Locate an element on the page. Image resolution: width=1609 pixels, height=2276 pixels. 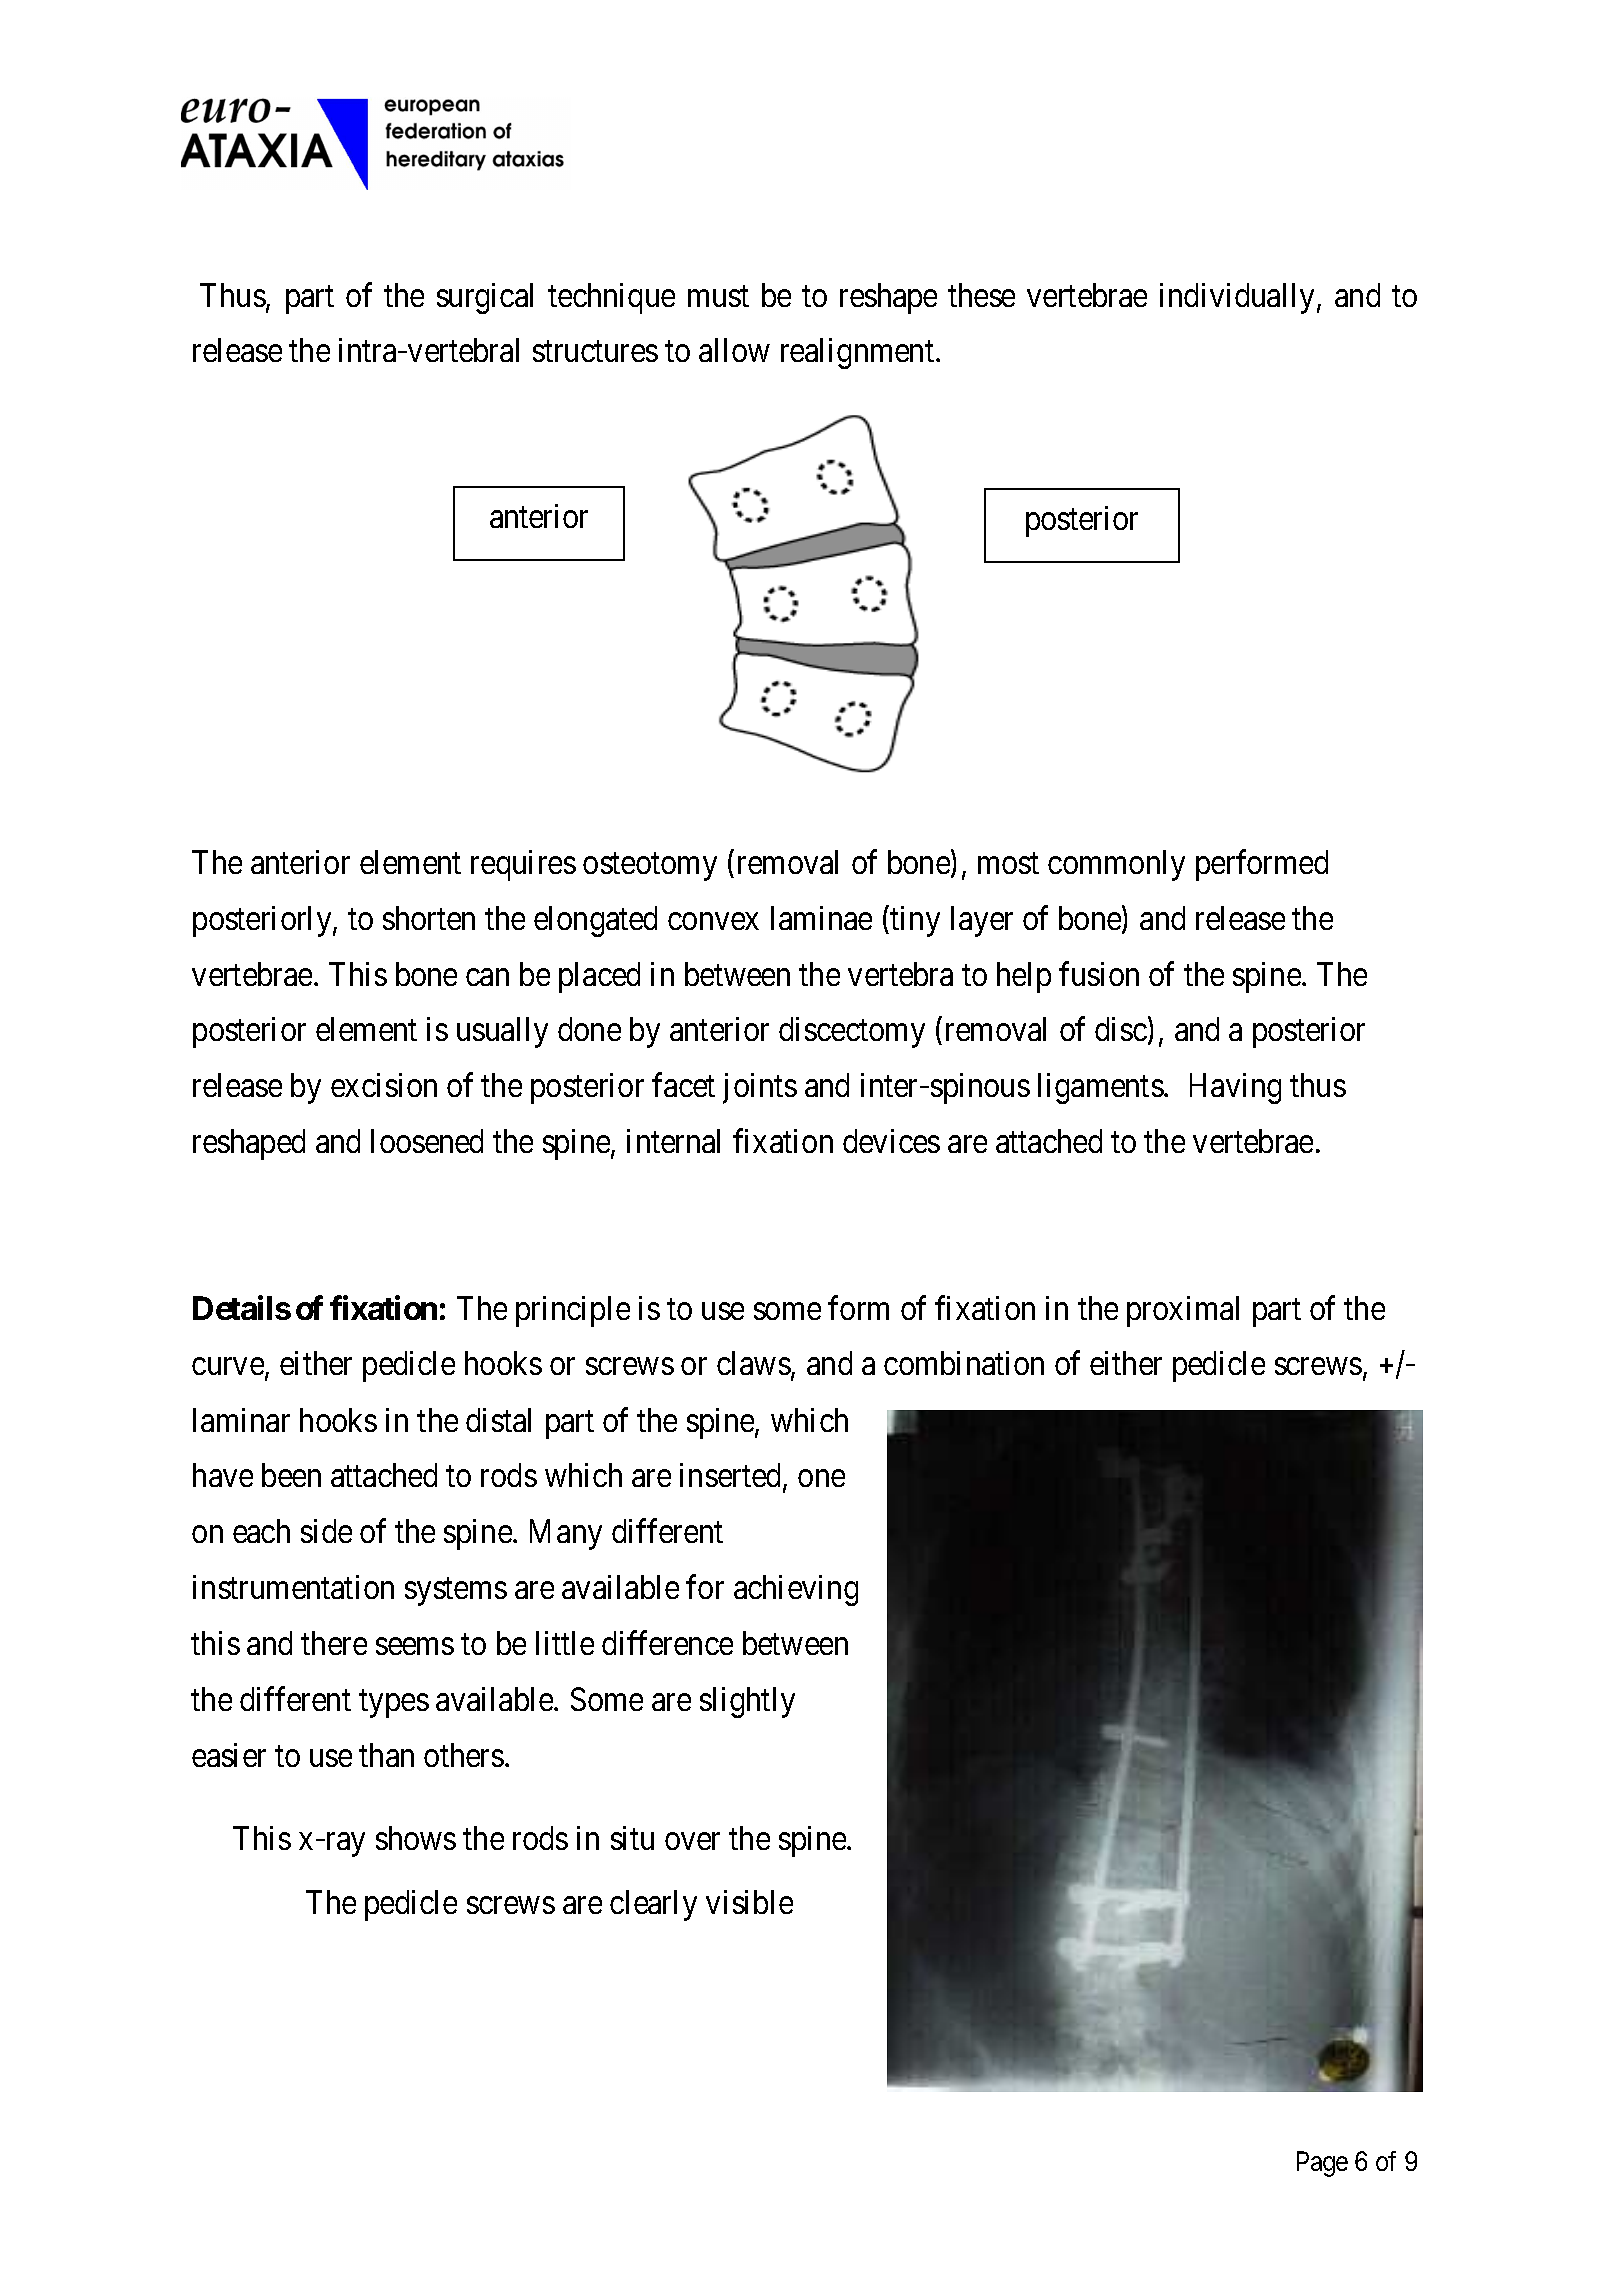
Page is located at coordinates (1322, 2164).
